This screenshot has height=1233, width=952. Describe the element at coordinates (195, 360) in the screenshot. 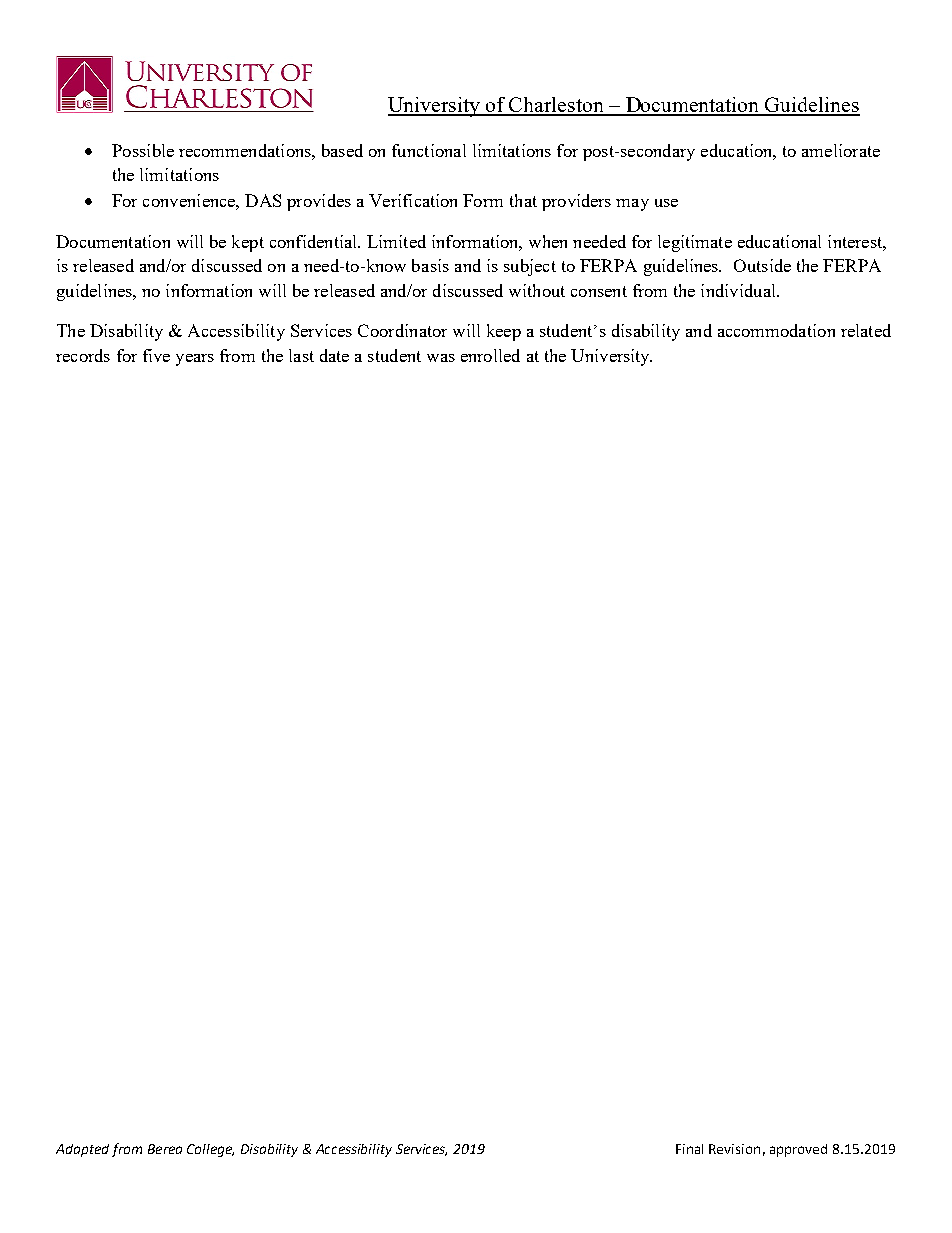

I see `years` at that location.
